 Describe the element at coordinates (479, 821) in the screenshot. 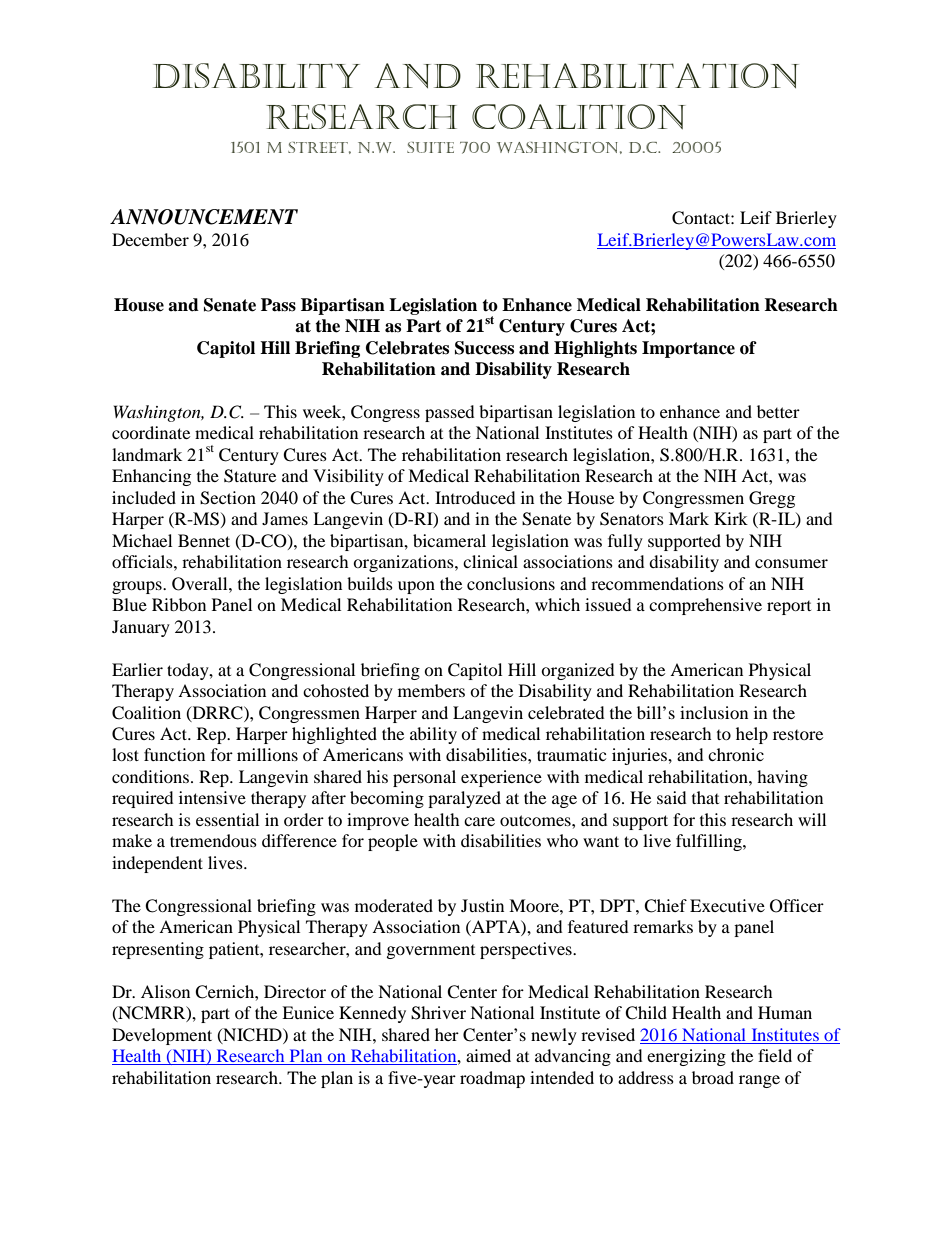

I see `care` at that location.
